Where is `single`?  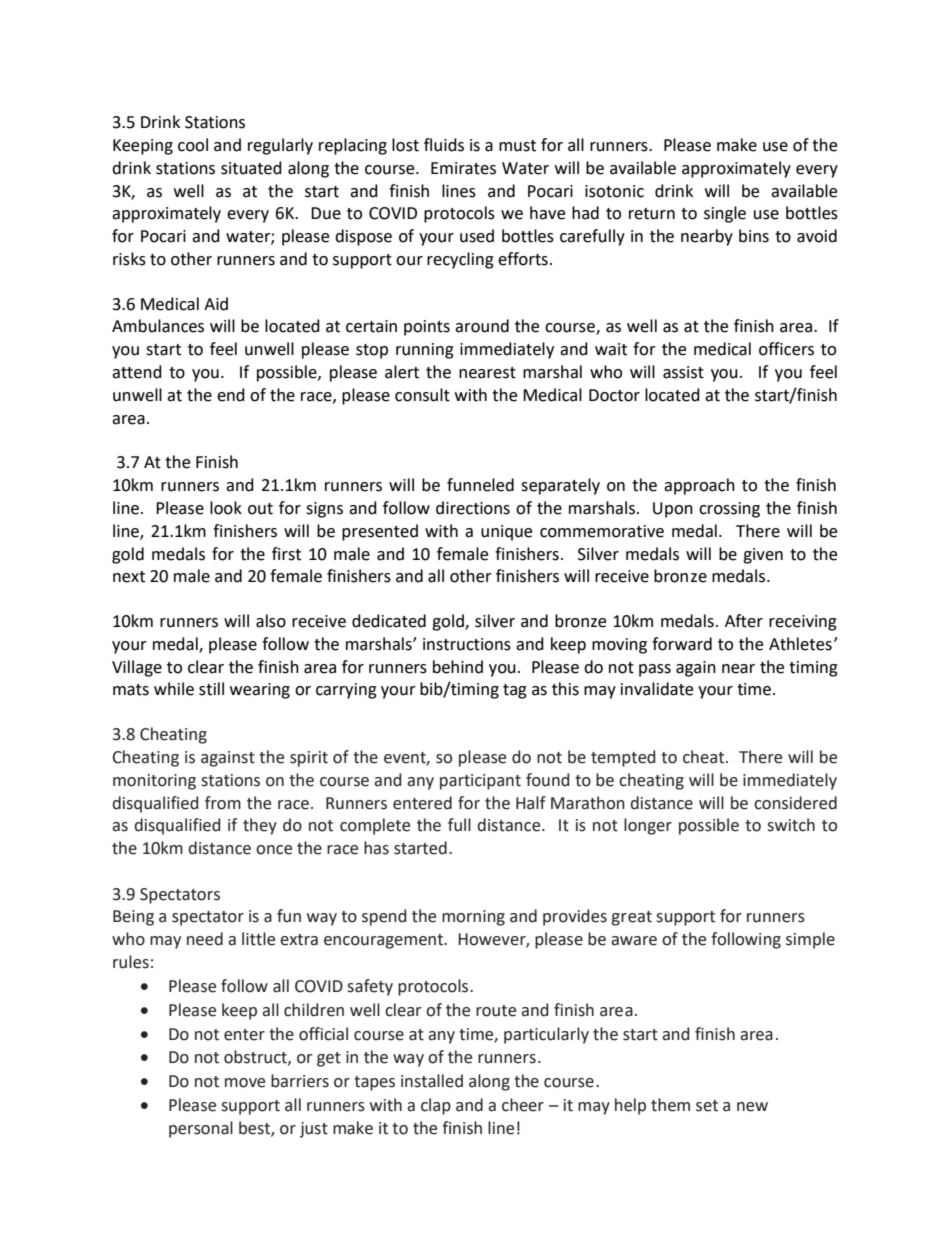
single is located at coordinates (725, 214).
